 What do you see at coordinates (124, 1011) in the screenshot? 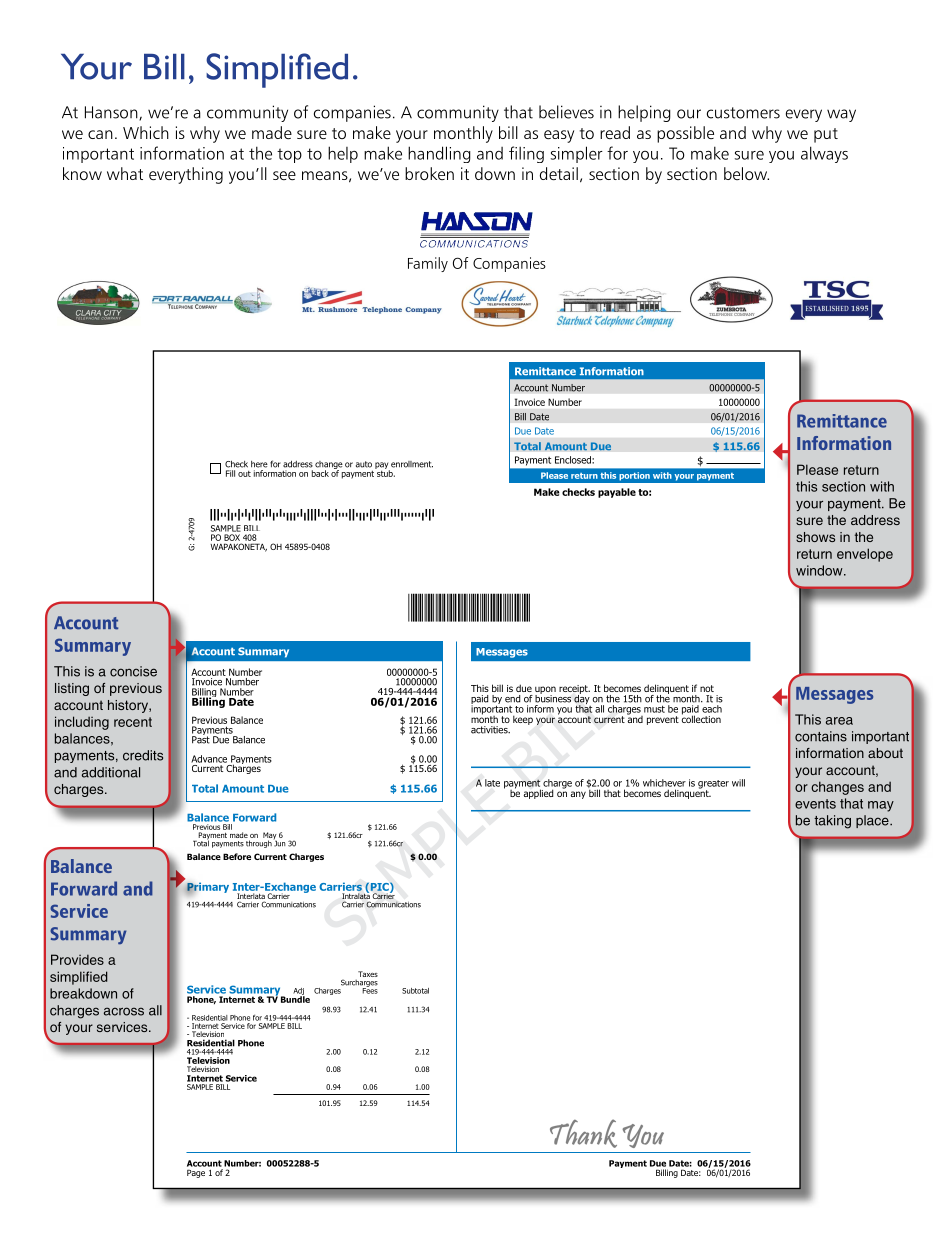
I see `across` at bounding box center [124, 1011].
